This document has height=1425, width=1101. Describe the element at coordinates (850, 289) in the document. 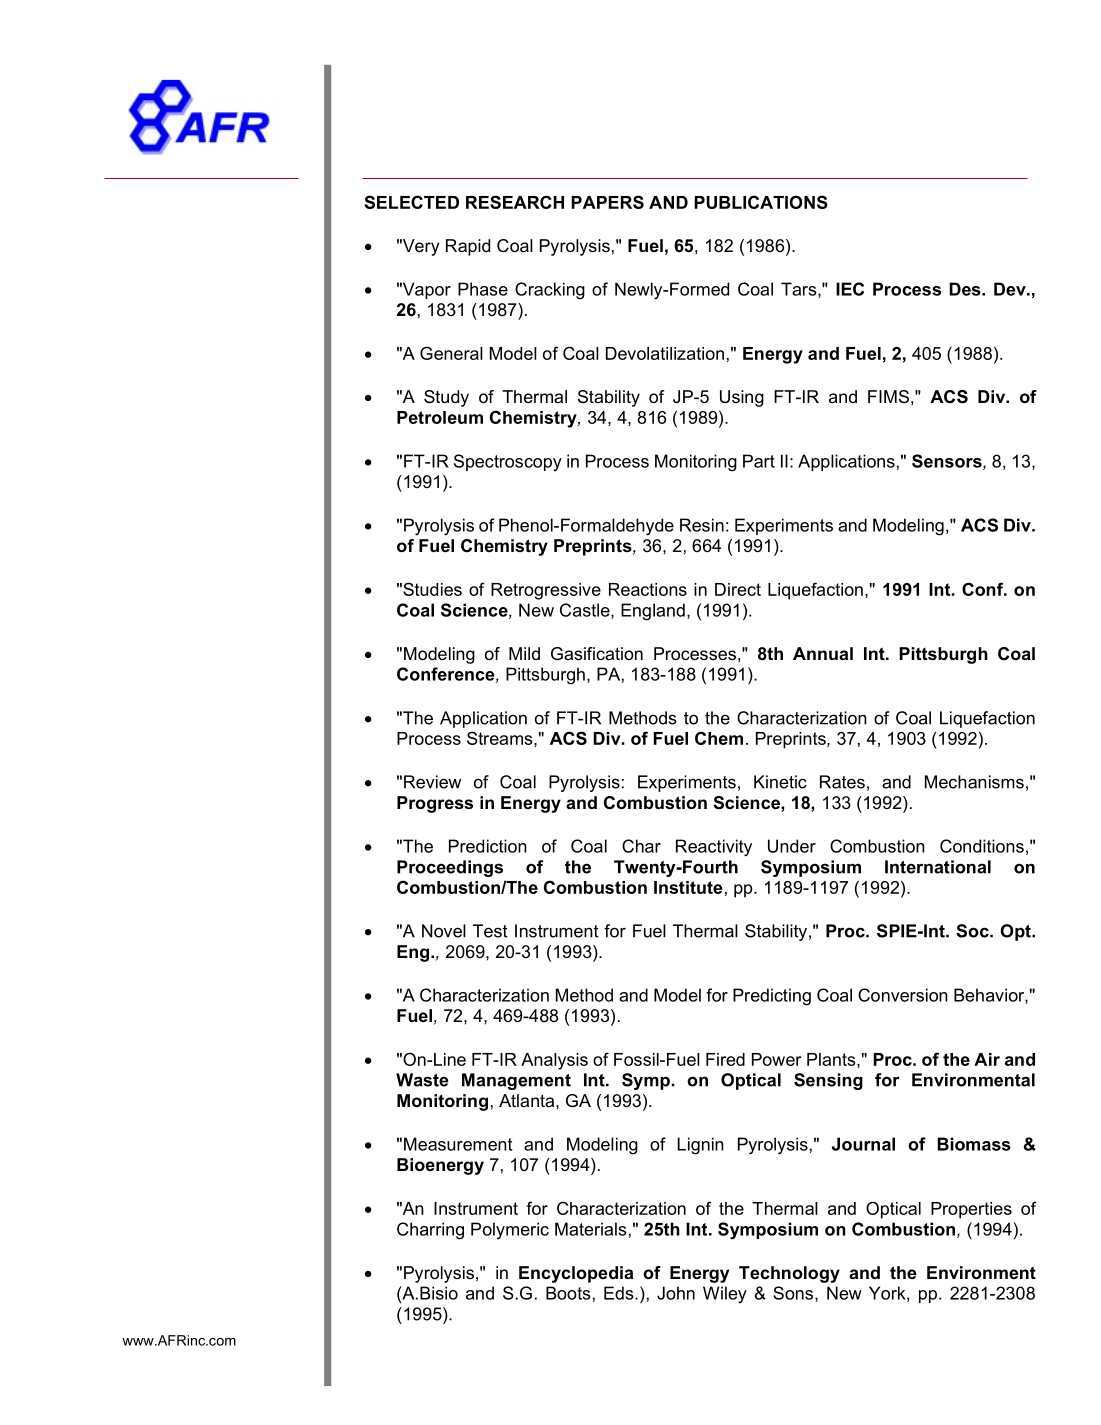

I see `IEC` at that location.
